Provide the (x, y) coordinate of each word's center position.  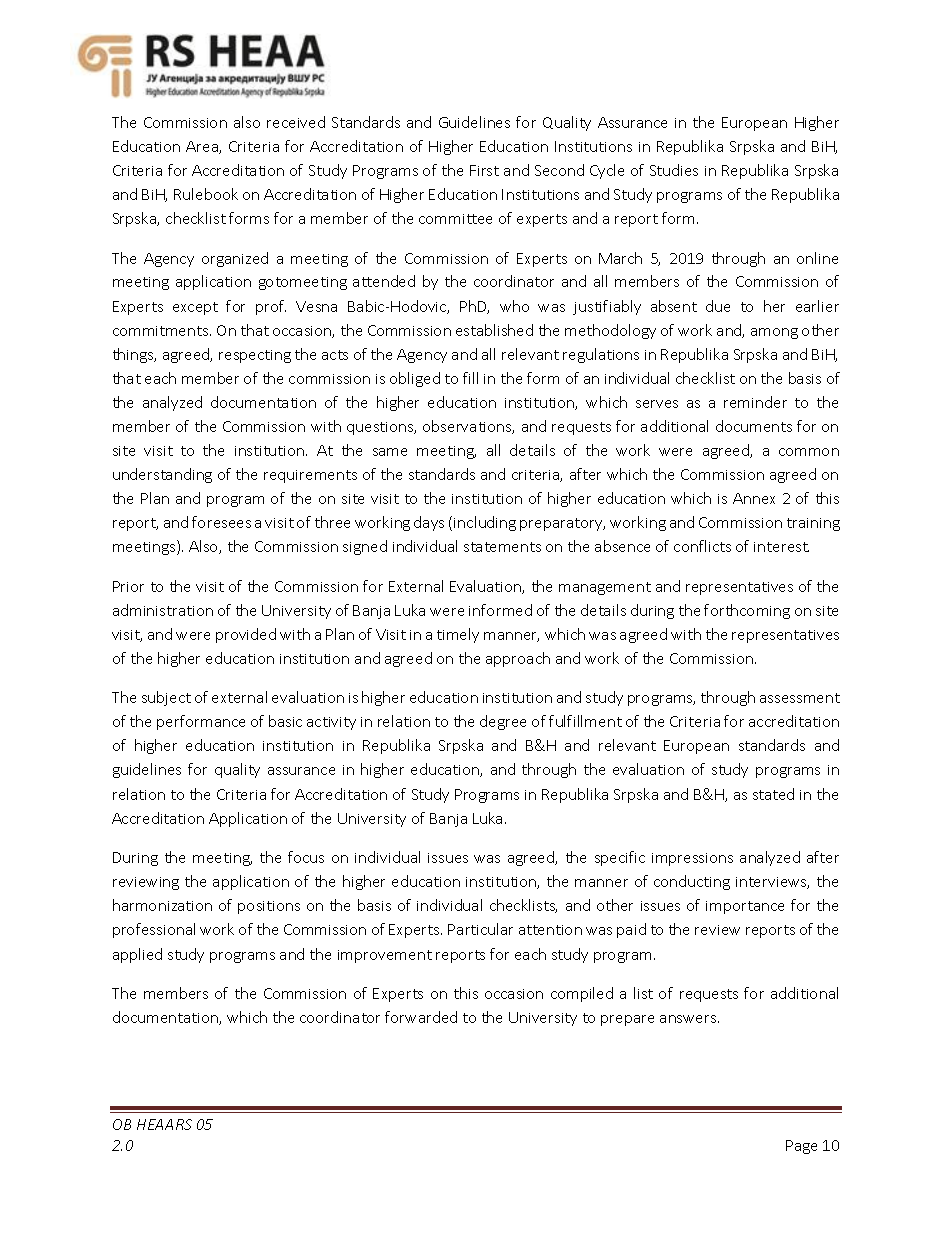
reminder (755, 402)
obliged (415, 379)
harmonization (162, 905)
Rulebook (206, 194)
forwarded (421, 1017)
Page (801, 1147)
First (484, 170)
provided (246, 635)
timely (458, 635)
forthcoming (747, 611)
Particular (480, 929)
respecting (255, 356)
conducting (692, 882)
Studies (674, 170)
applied (137, 955)
